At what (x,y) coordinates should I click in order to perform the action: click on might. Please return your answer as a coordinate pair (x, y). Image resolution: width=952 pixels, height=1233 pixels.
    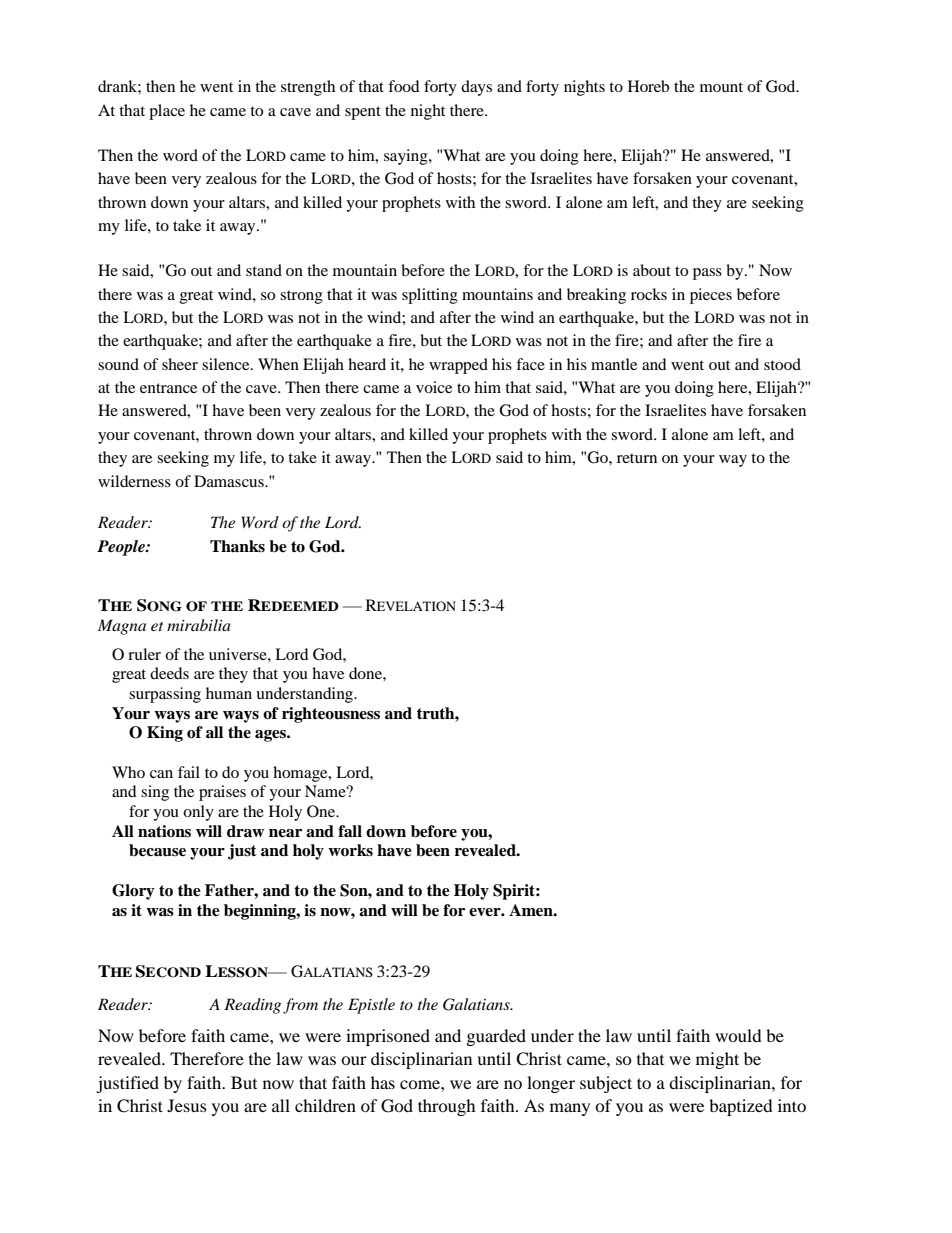
    Looking at the image, I should click on (717, 1060).
